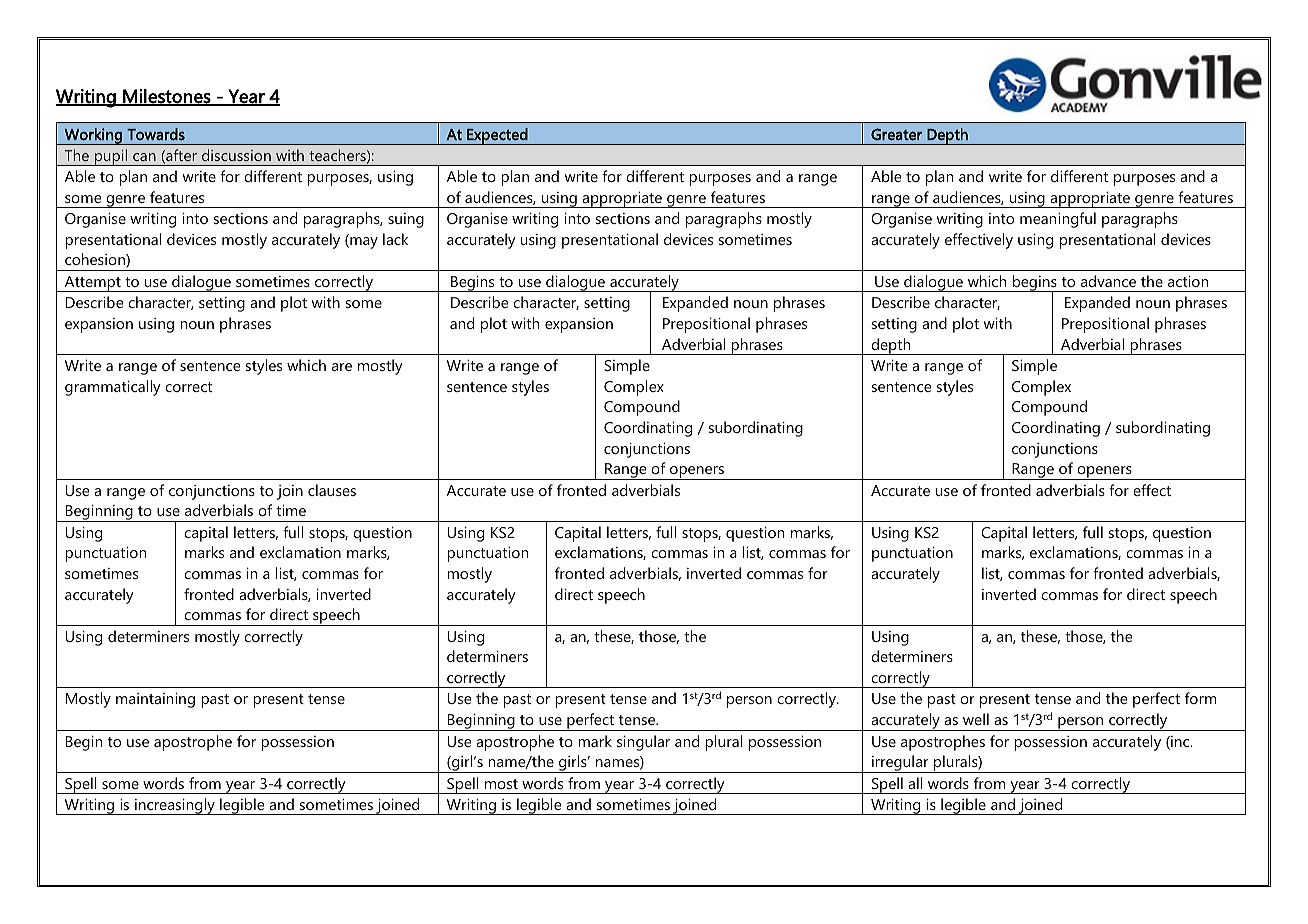 The height and width of the screenshot is (924, 1308). Describe the element at coordinates (342, 367) in the screenshot. I see `are` at that location.
